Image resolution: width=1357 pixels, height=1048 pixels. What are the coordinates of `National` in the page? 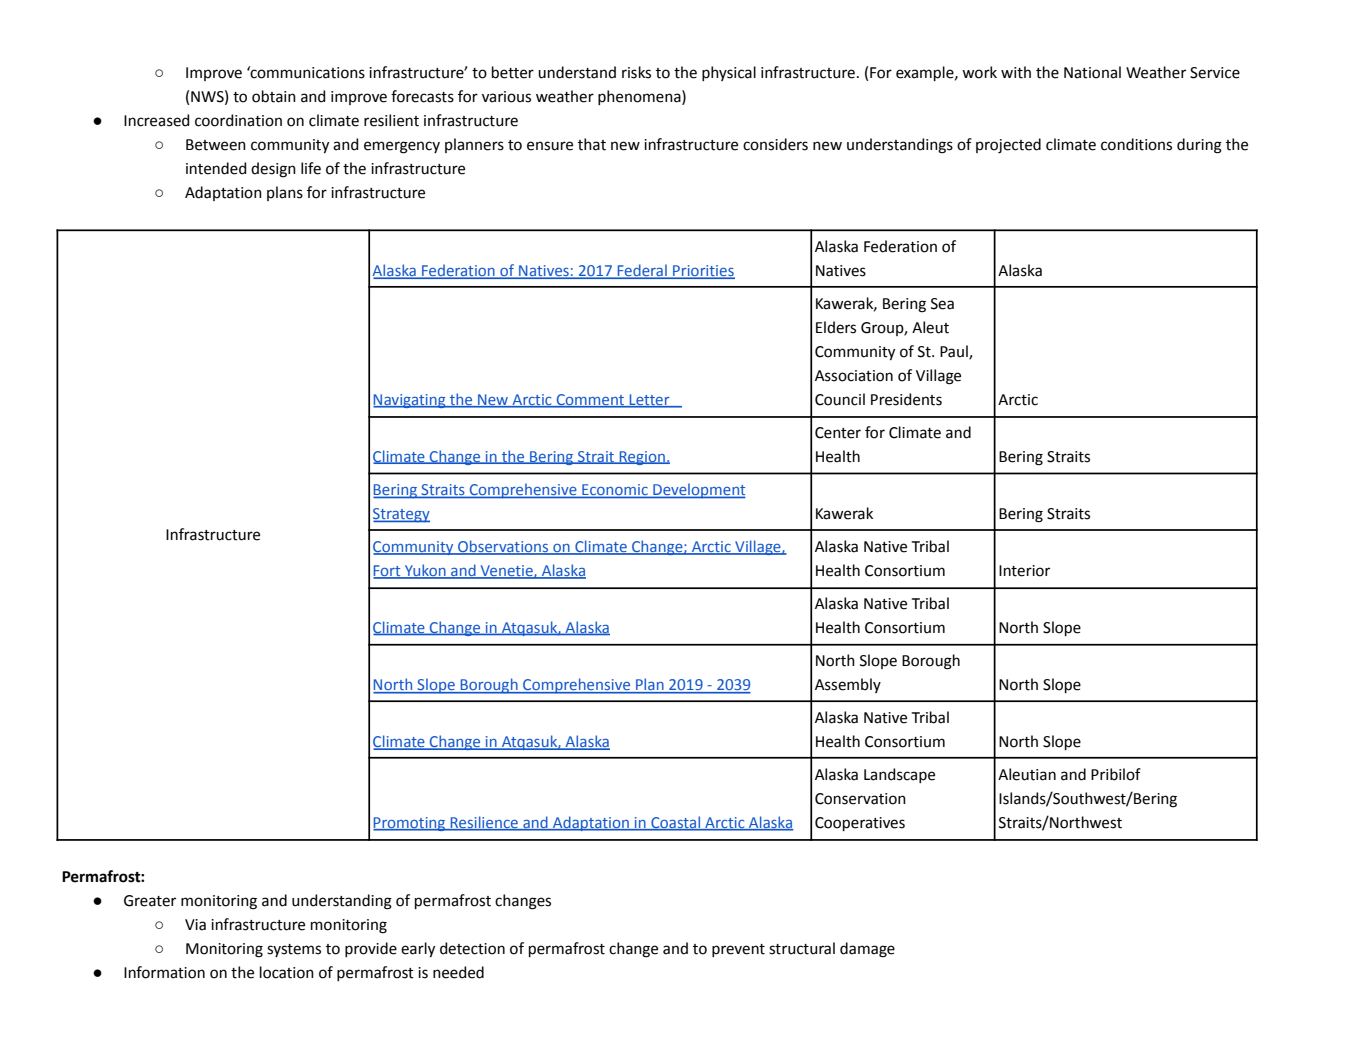 It's located at (1092, 72).
